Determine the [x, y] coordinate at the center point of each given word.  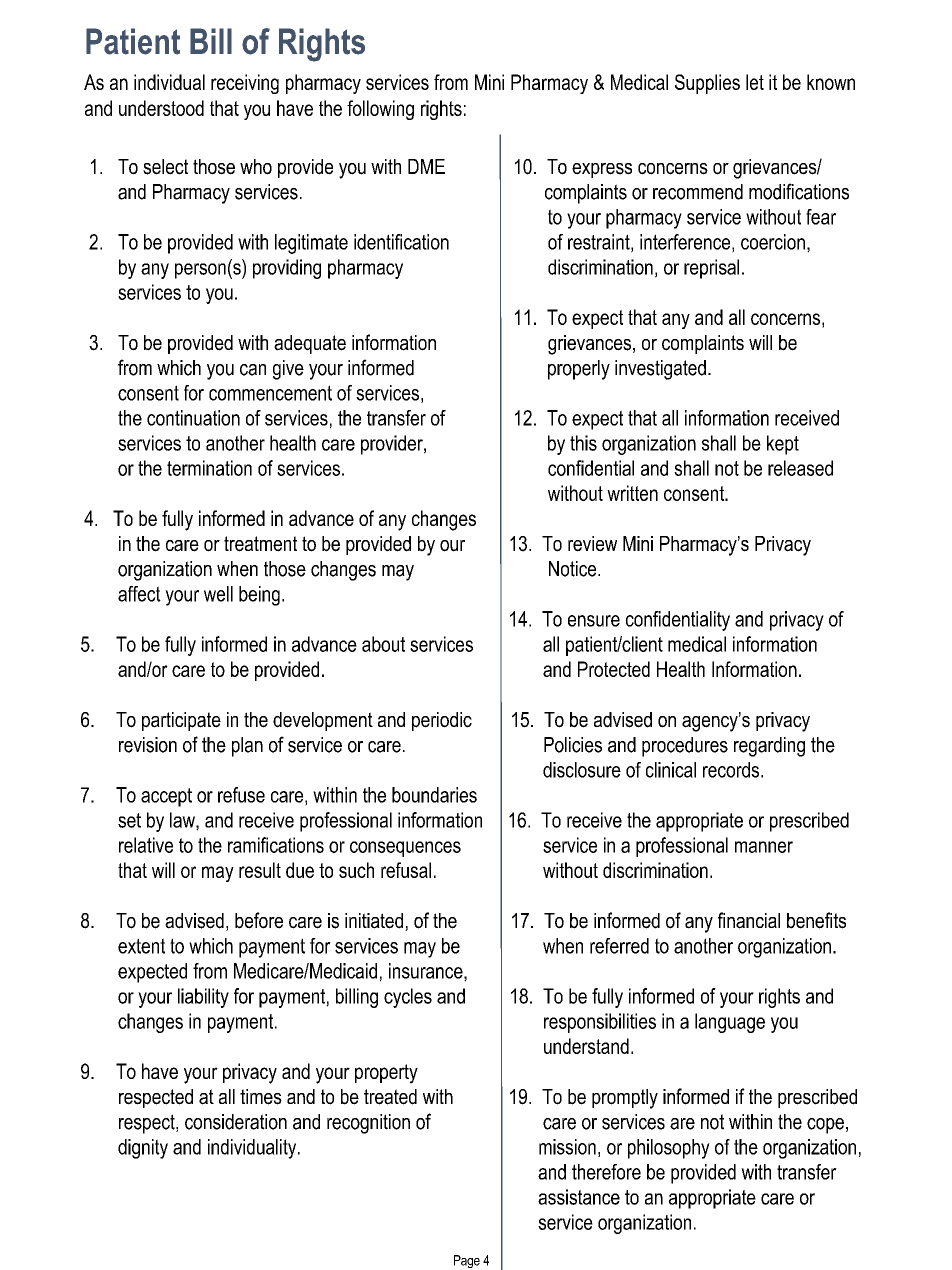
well [218, 594]
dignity [143, 1149]
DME [426, 166]
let [755, 82]
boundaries [434, 795]
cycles [408, 998]
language [730, 1023]
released [800, 468]
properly [579, 370]
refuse [241, 795]
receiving [245, 84]
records [732, 770]
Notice [574, 569]
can [253, 370]
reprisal [711, 269]
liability [203, 998]
